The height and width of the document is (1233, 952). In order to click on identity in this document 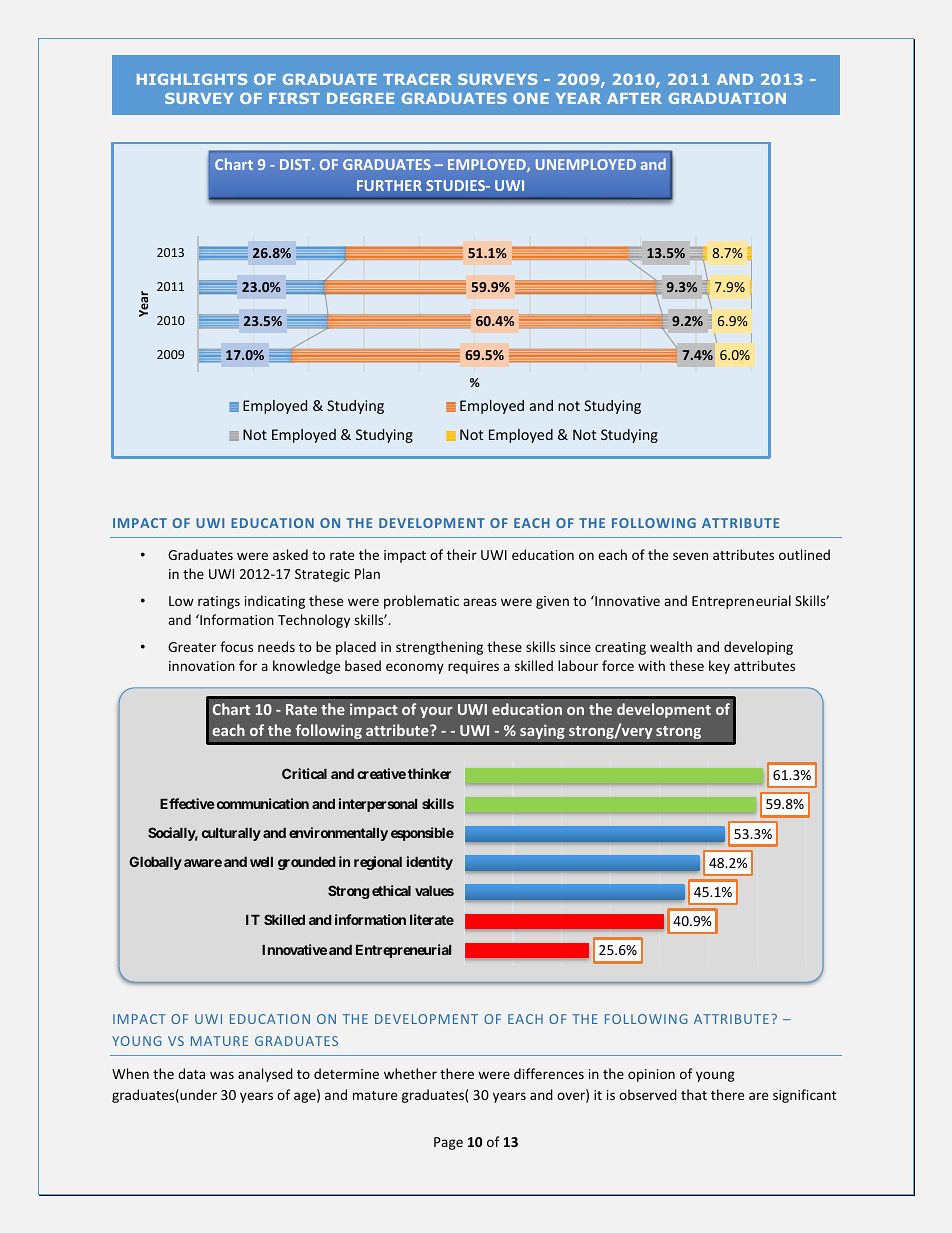, I will do `click(430, 863)`.
